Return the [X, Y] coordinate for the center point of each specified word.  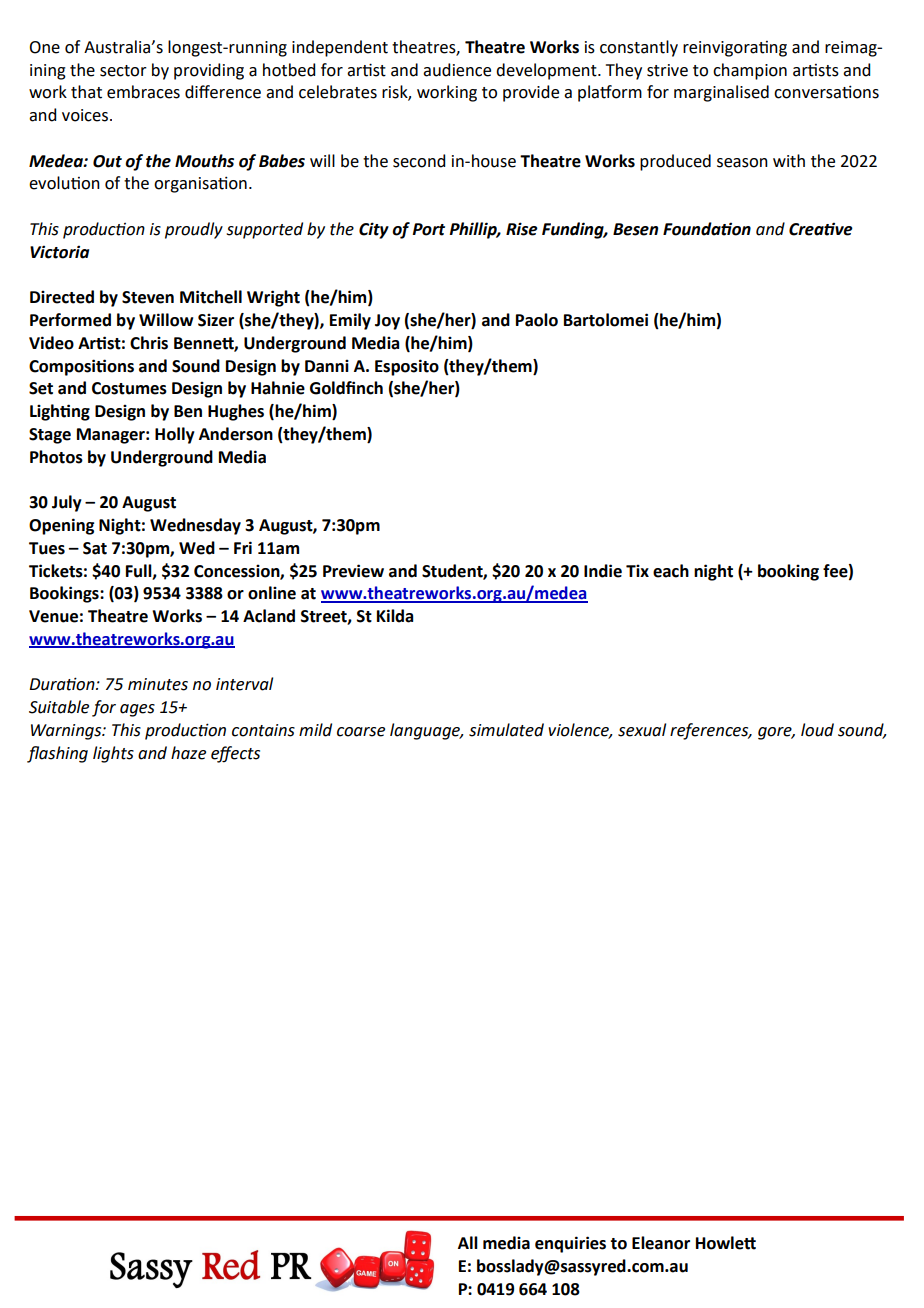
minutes [158, 684]
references [710, 731]
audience [457, 70]
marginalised [721, 93]
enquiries [570, 1244]
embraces [143, 92]
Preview [353, 571]
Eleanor [661, 1243]
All [468, 1242]
